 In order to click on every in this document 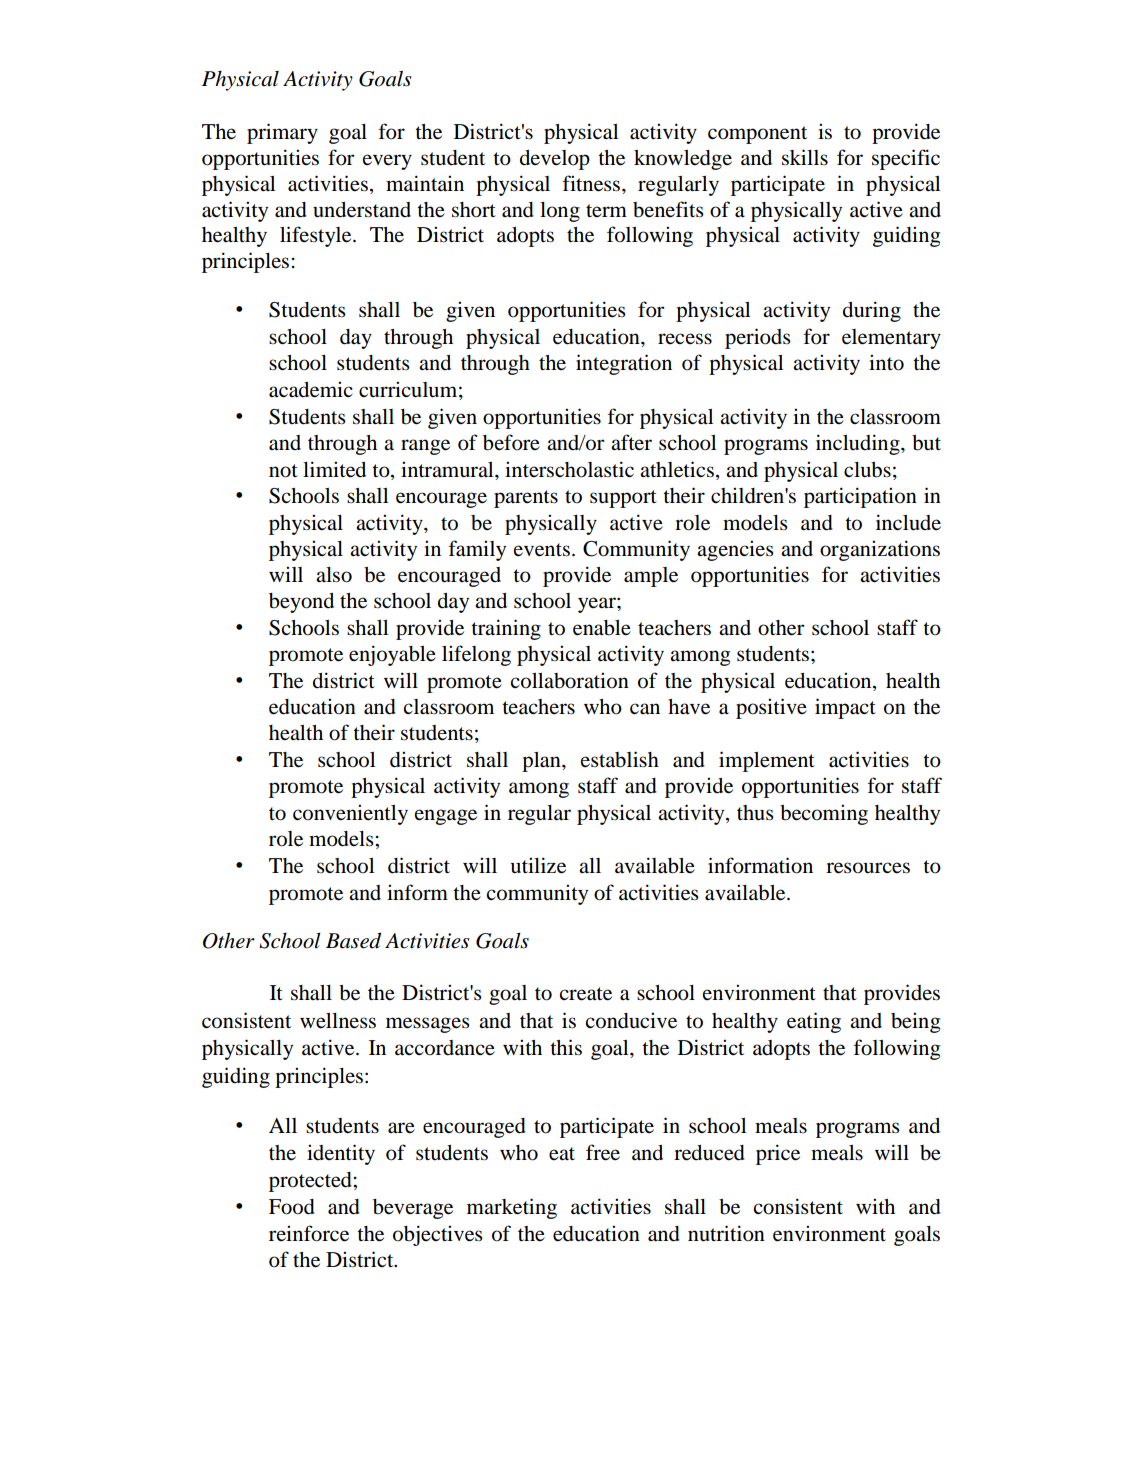, I will do `click(387, 162)`.
